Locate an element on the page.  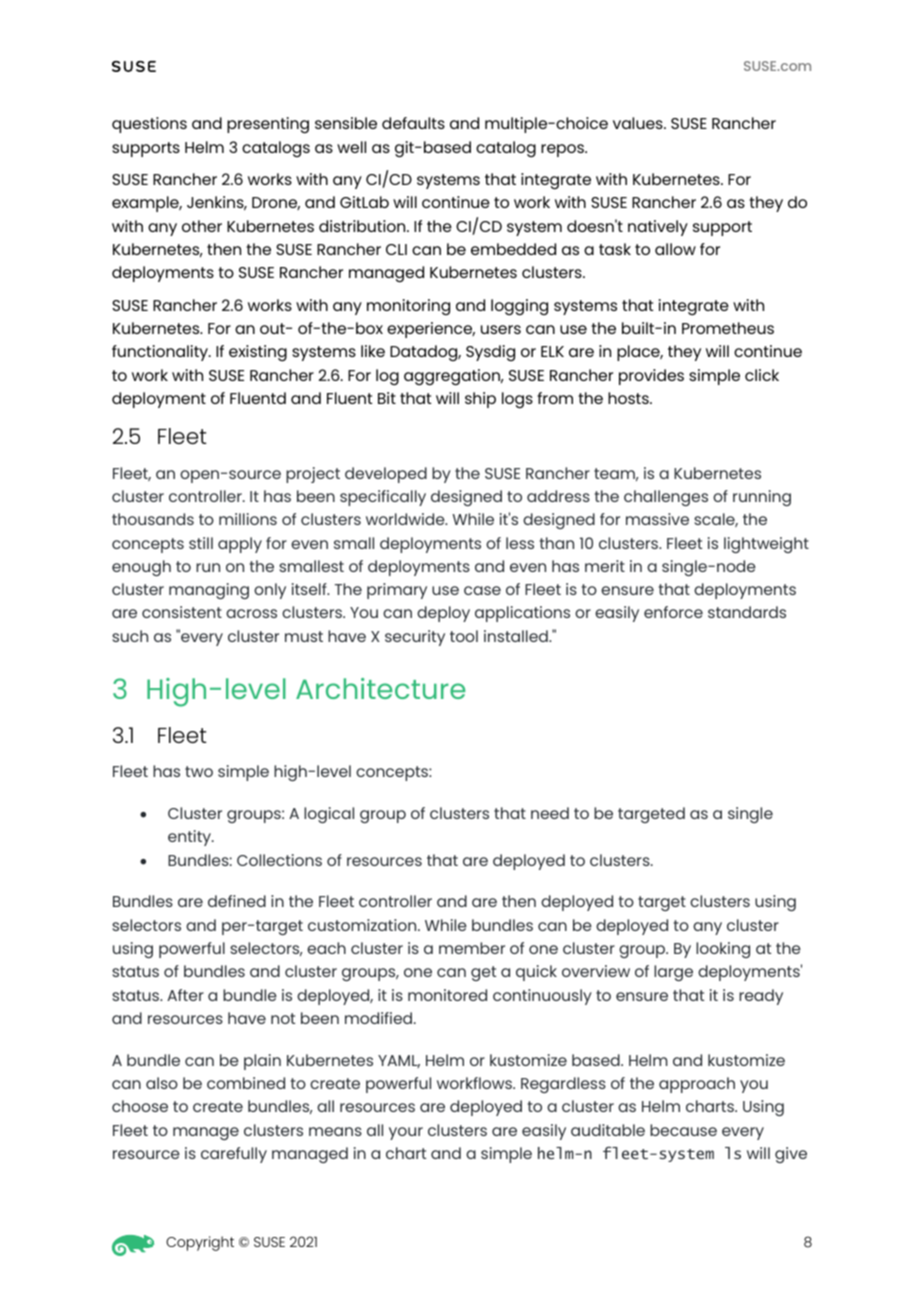
click is located at coordinates (762, 375).
